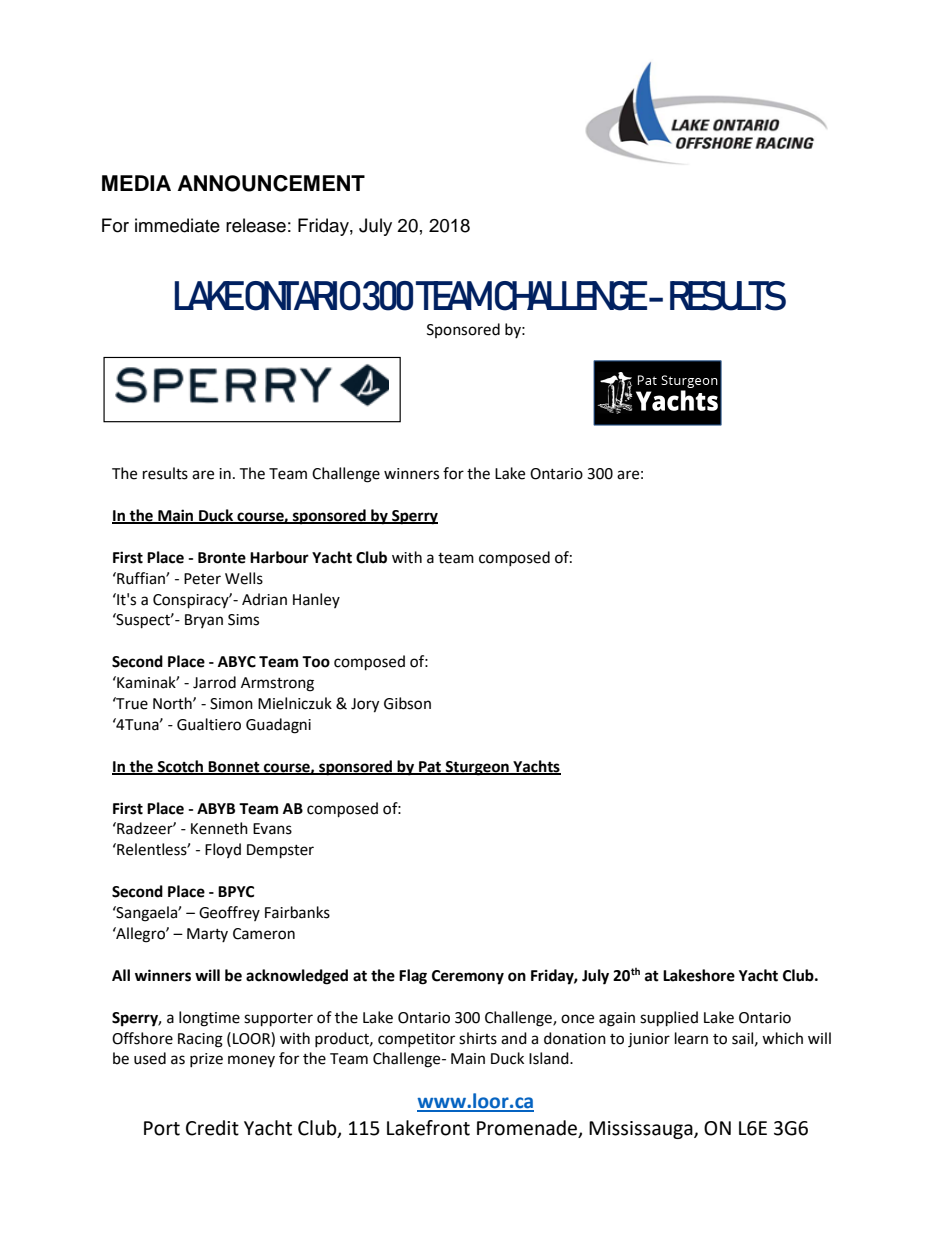 This screenshot has width=952, height=1233. Describe the element at coordinates (256, 225) in the screenshot. I see `release` at that location.
